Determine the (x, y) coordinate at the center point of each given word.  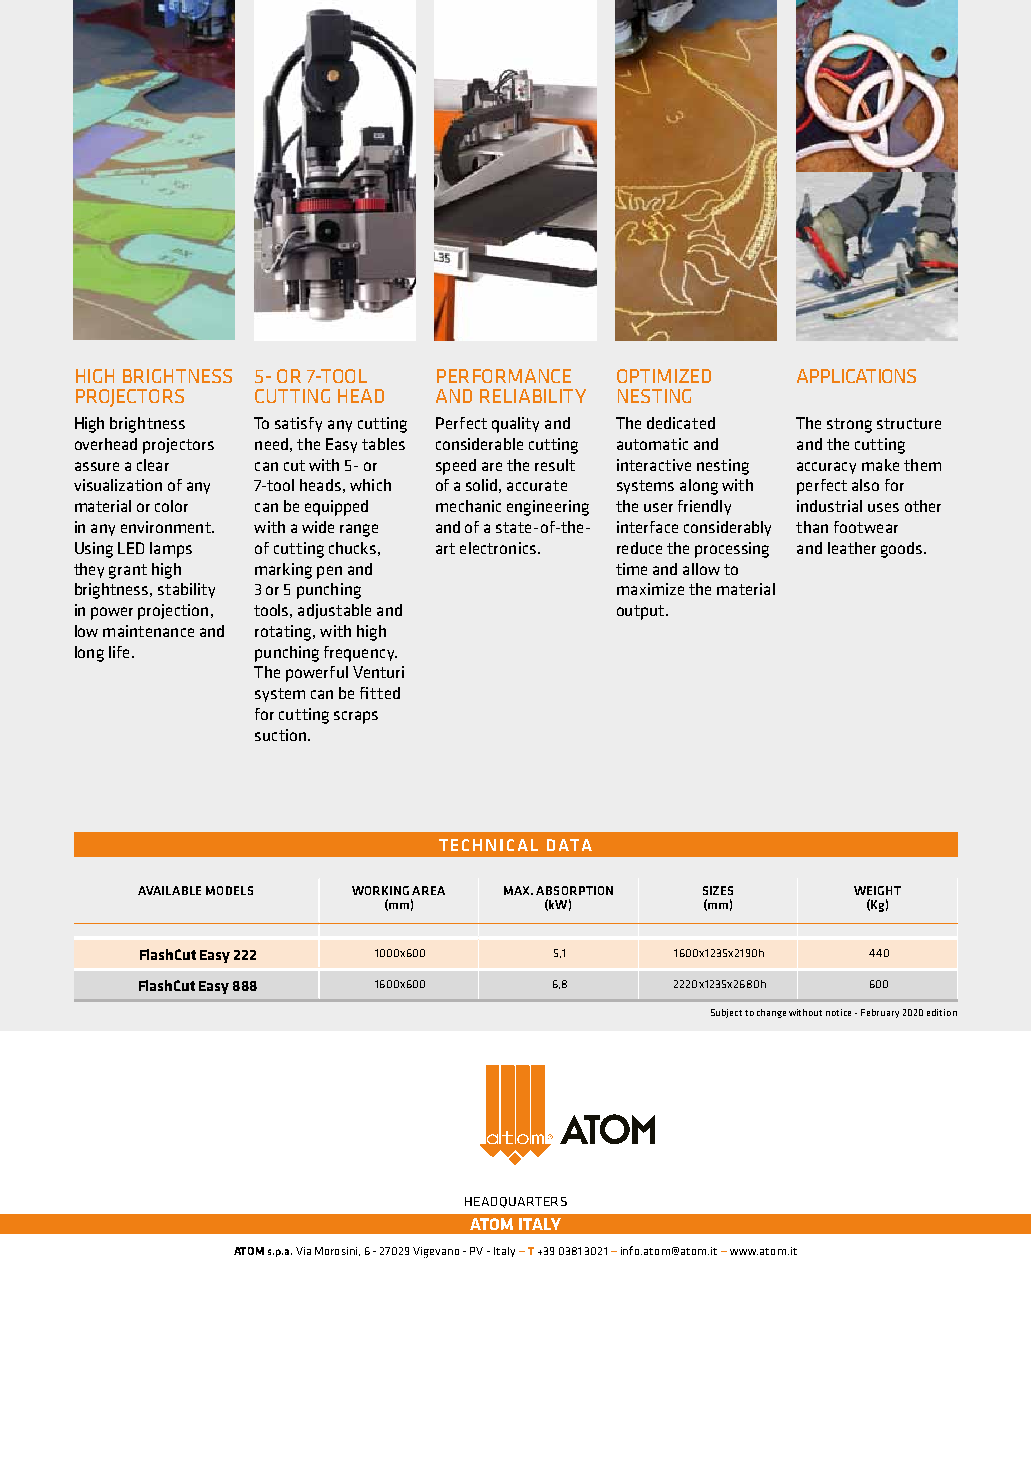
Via (303, 1251)
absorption (574, 890)
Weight (877, 890)
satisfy (298, 424)
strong (849, 425)
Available (169, 890)
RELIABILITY (533, 396)
